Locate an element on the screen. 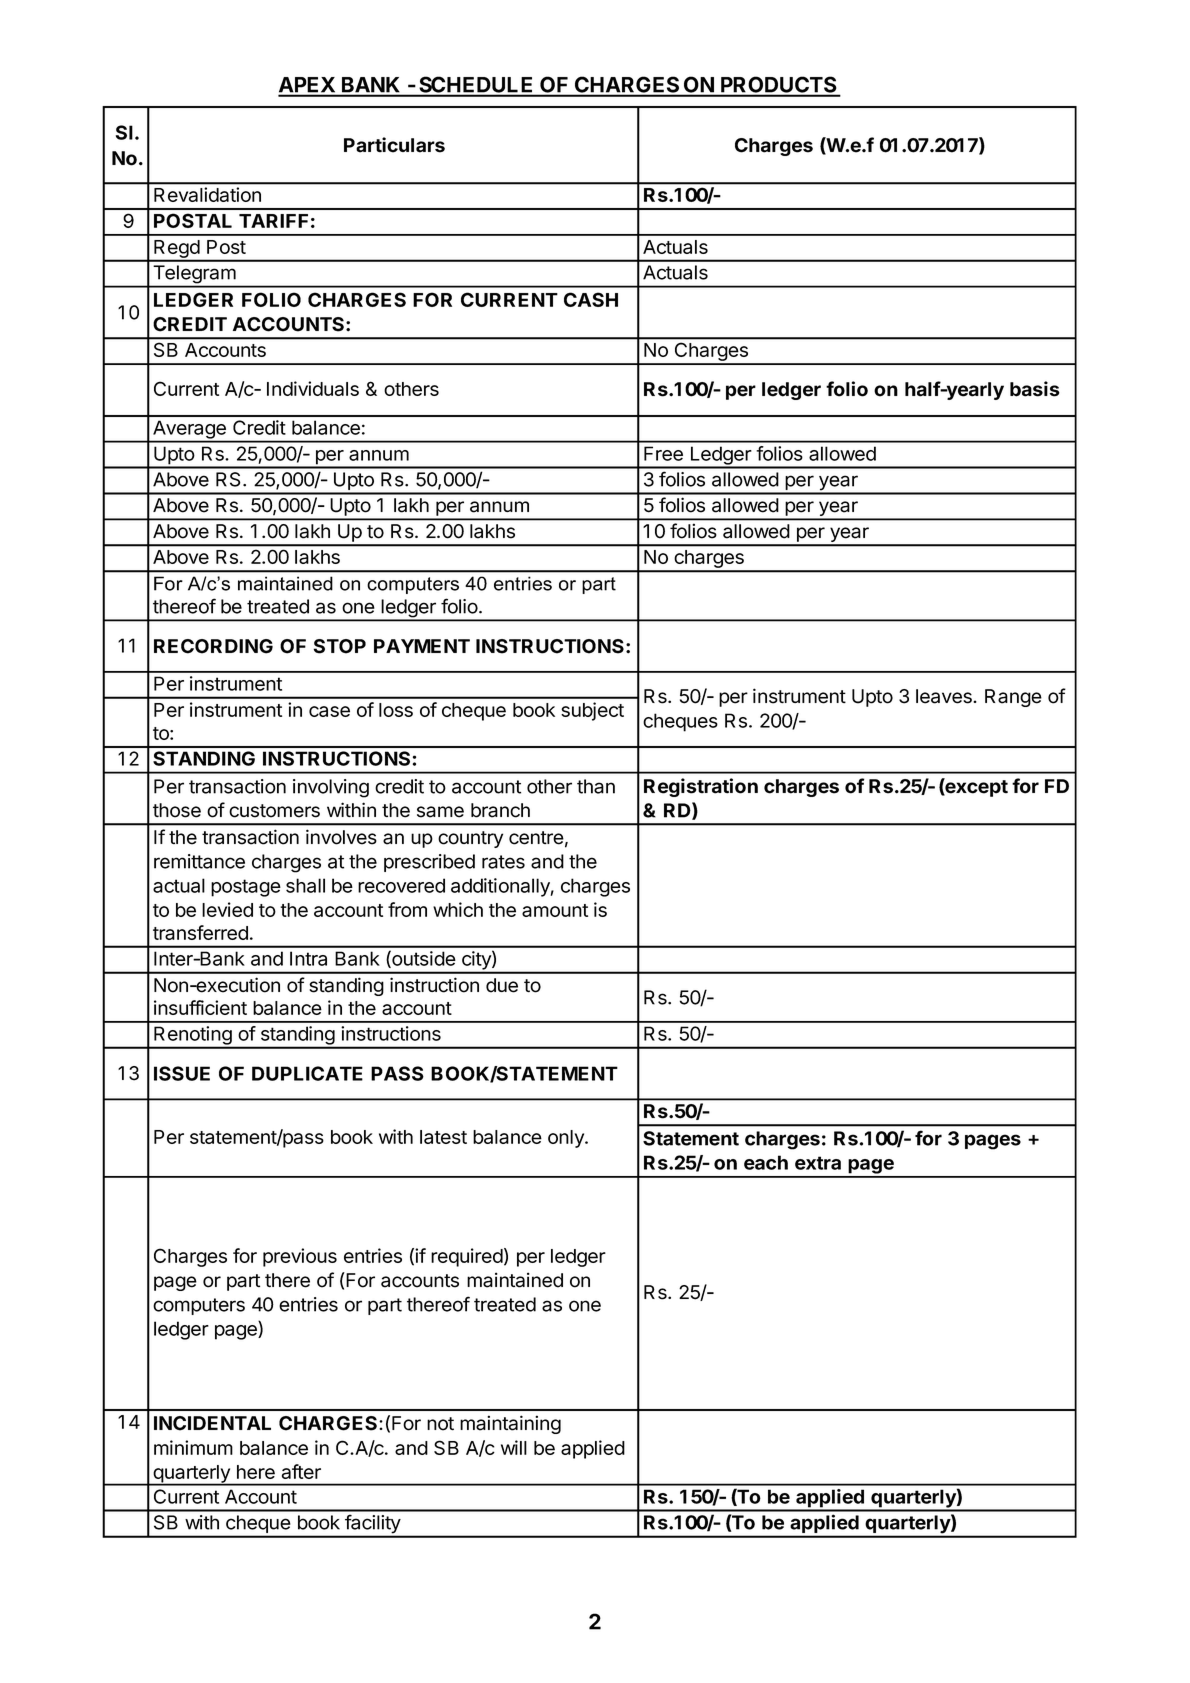 Image resolution: width=1190 pixels, height=1683 pixels. only is located at coordinates (567, 1139).
